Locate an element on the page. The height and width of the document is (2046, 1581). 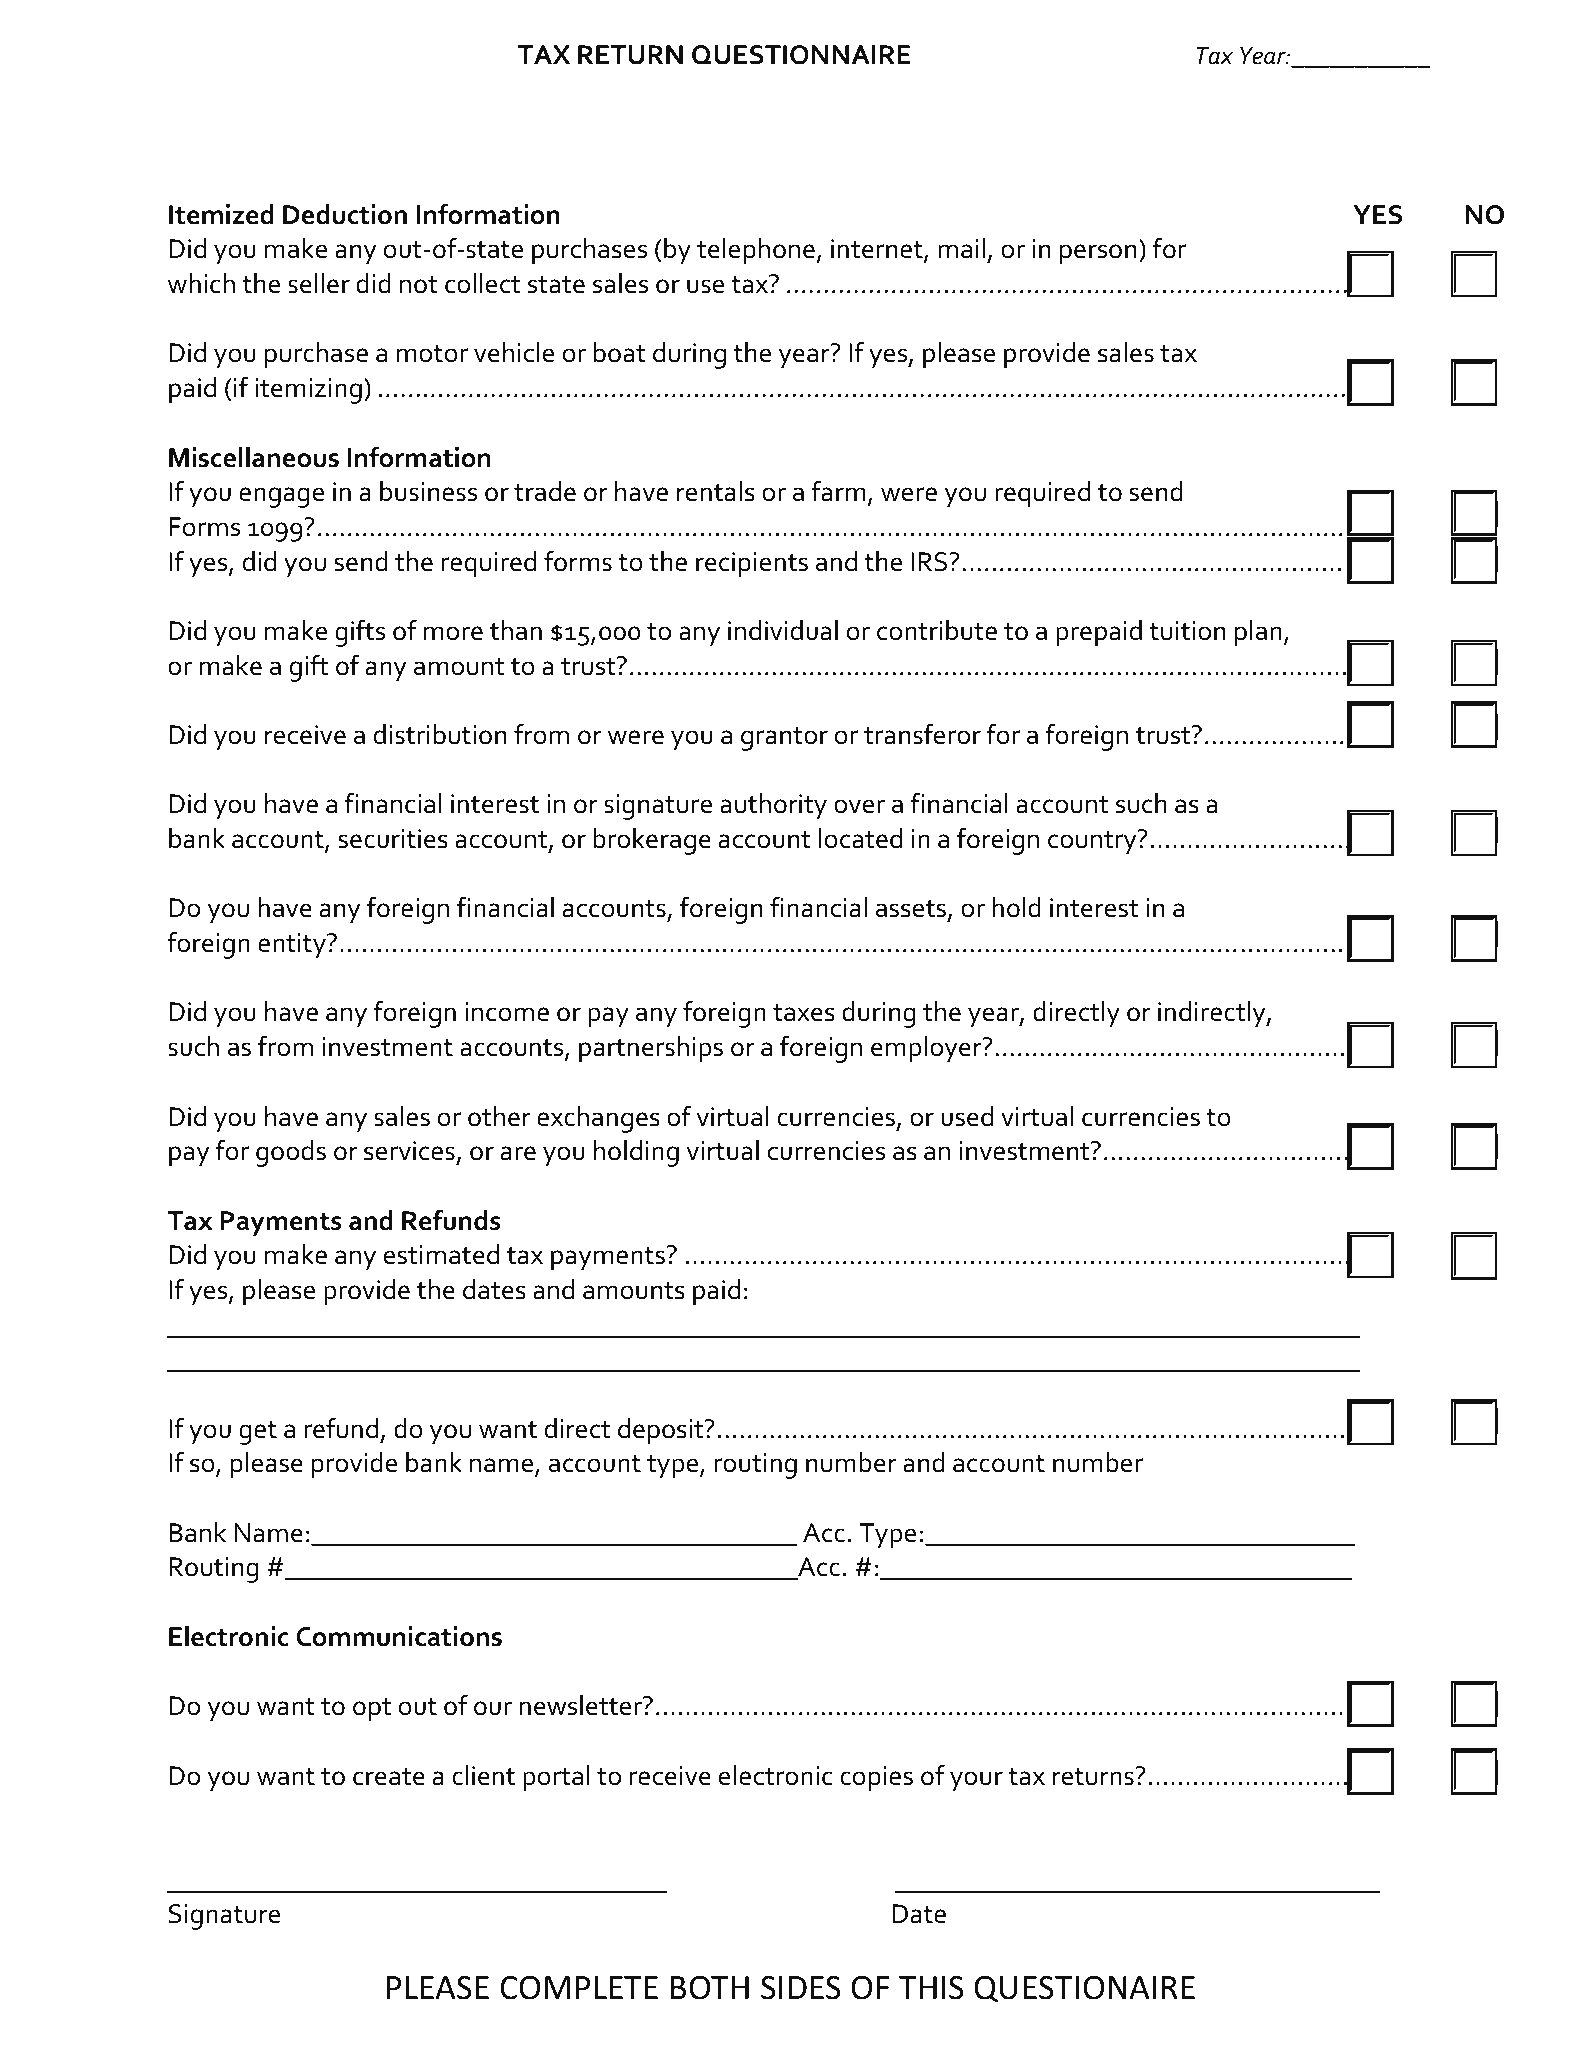
person is located at coordinates (1098, 254).
